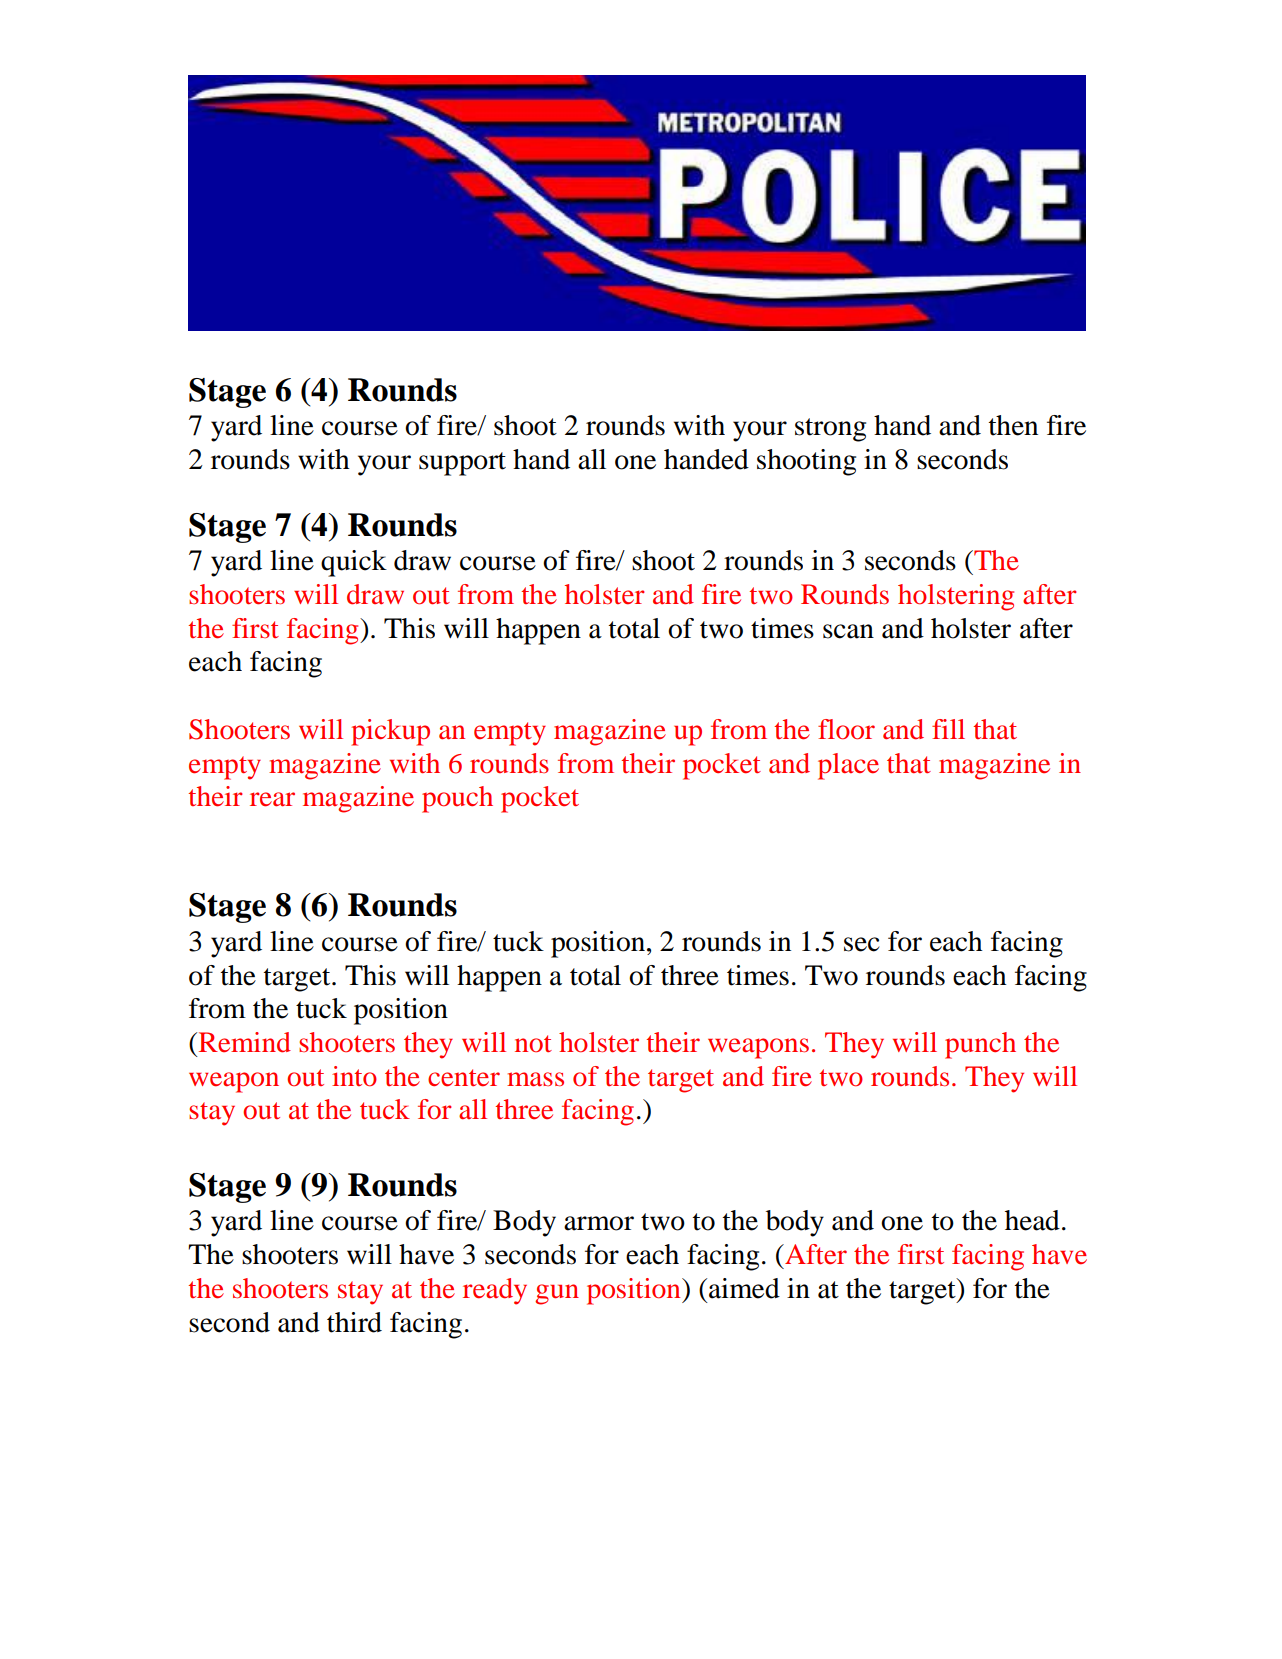 The height and width of the page is (1659, 1282). I want to click on third, so click(354, 1322).
